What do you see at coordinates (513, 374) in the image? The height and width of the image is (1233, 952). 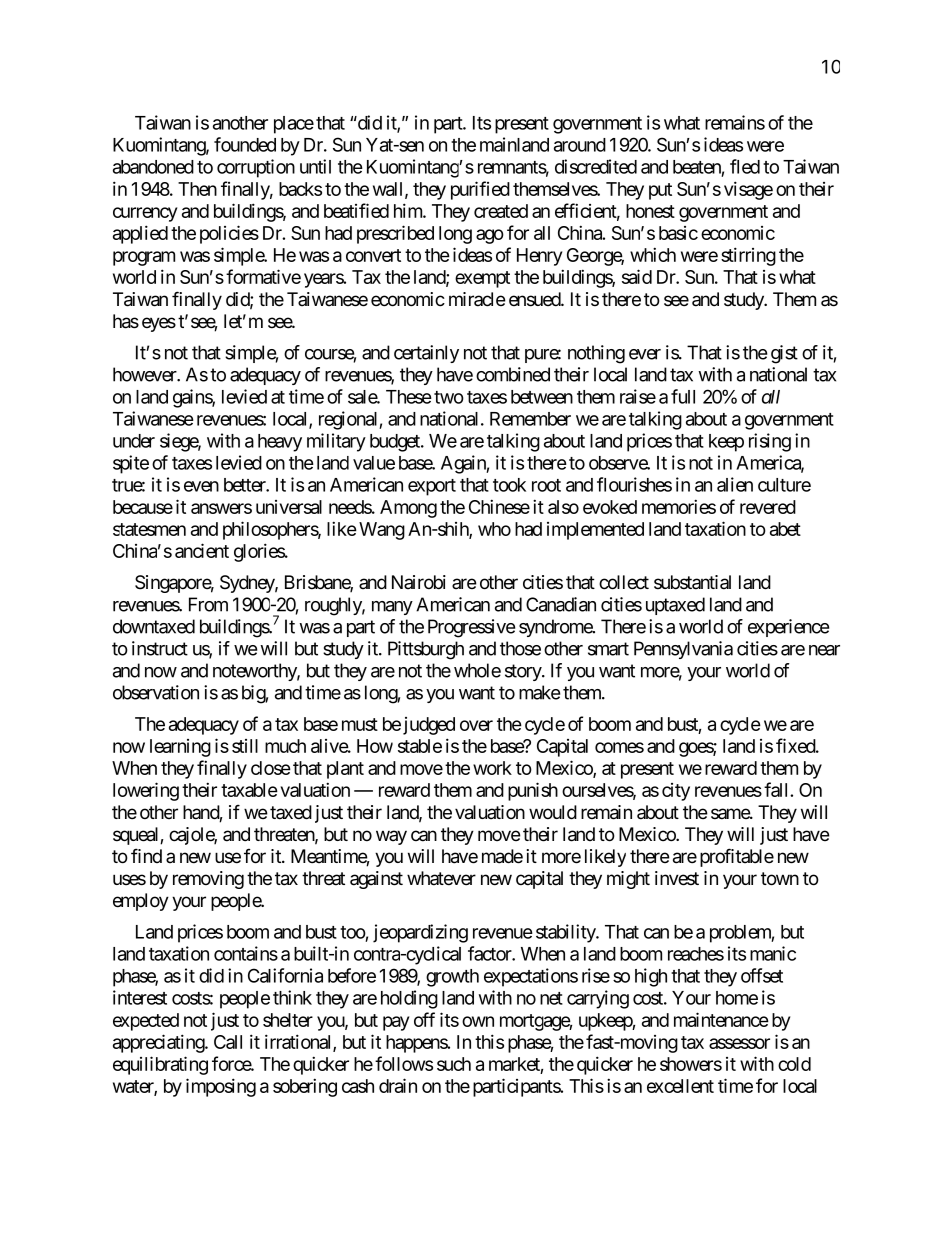 I see `combined` at bounding box center [513, 374].
